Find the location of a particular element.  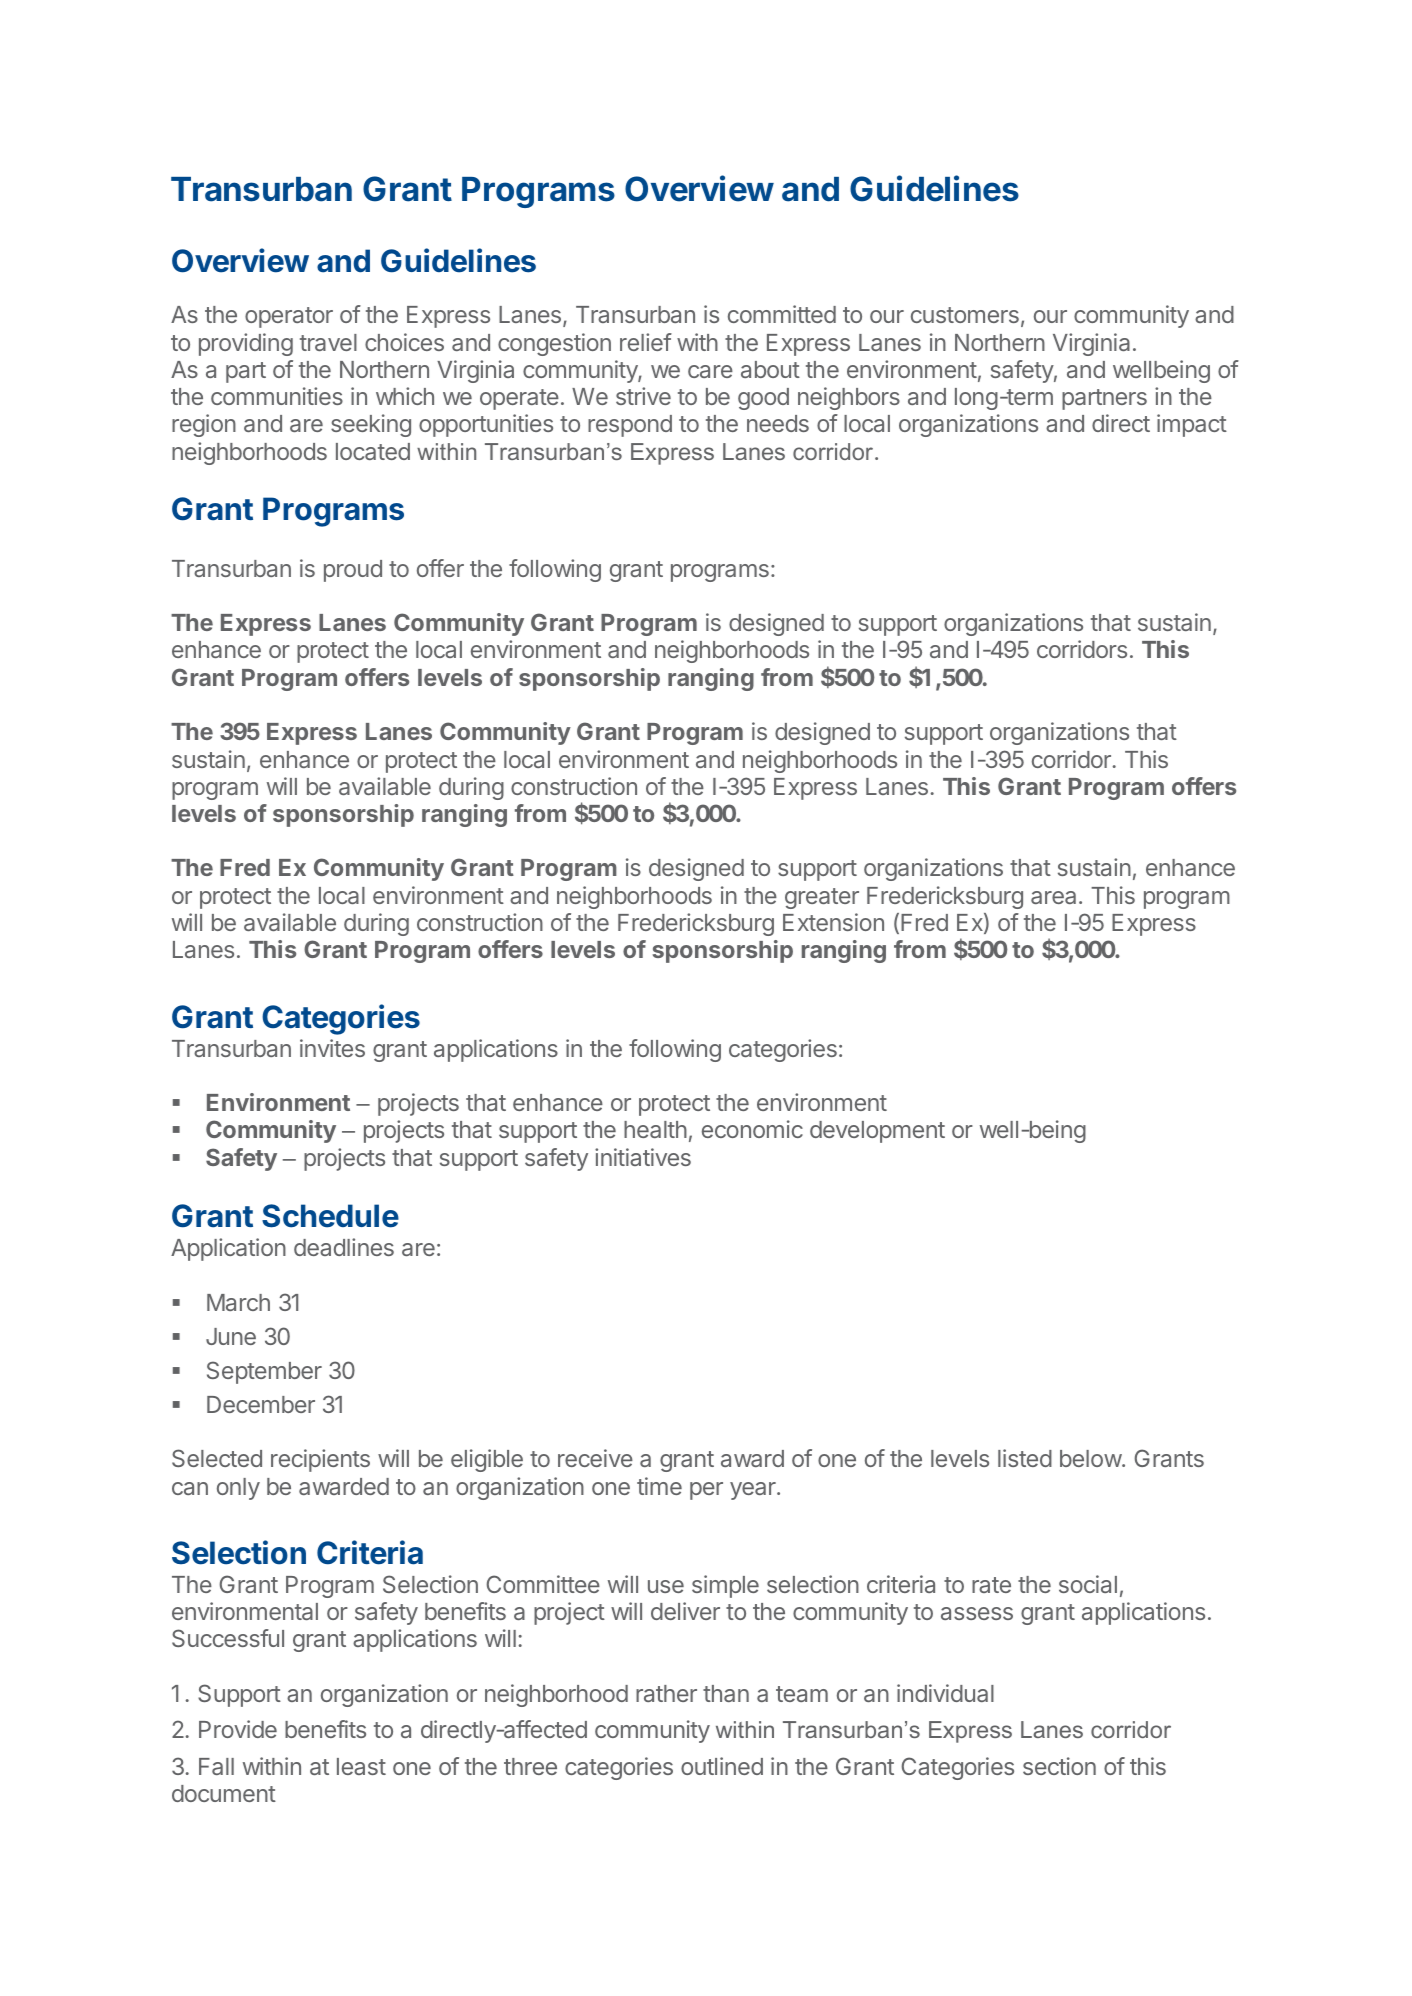

least is located at coordinates (361, 1766).
